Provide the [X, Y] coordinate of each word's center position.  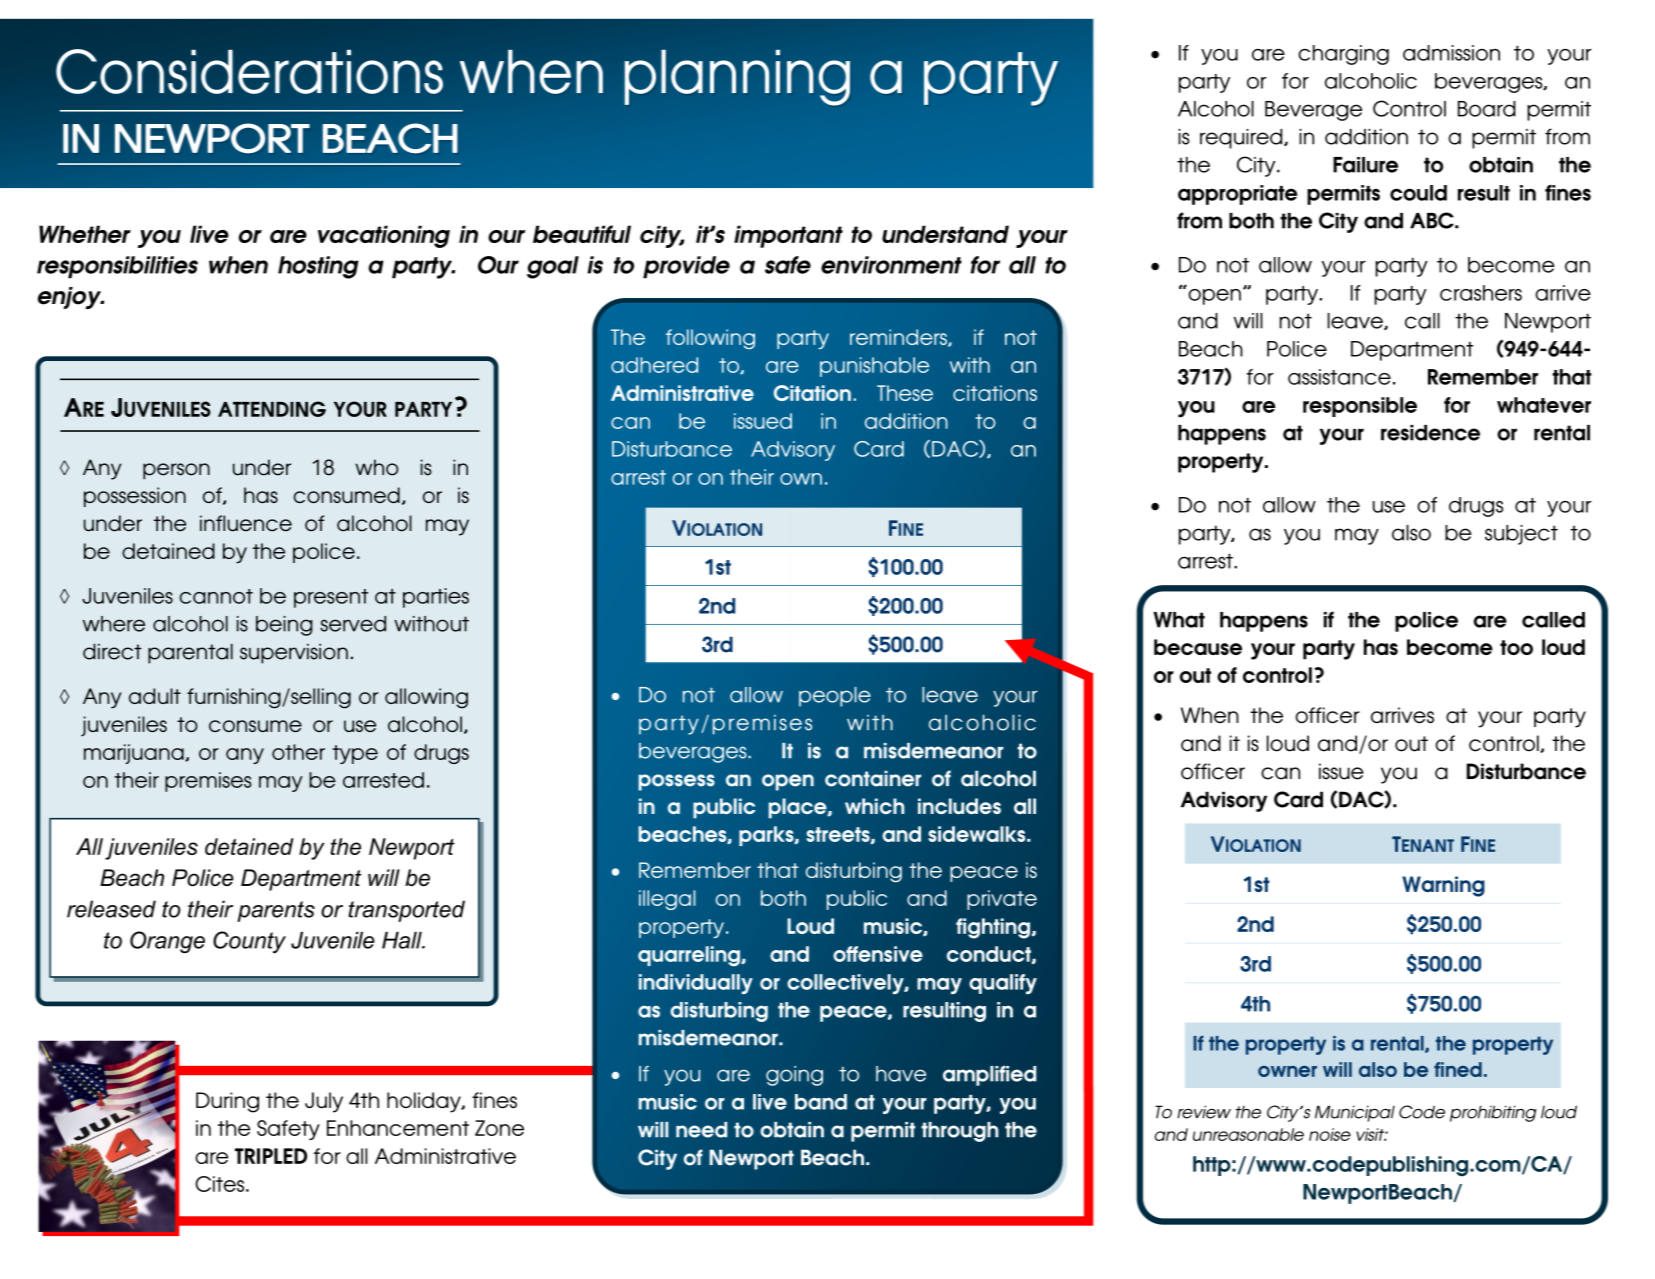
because [1198, 647]
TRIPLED [271, 1156]
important [788, 236]
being [284, 626]
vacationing [384, 236]
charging [1343, 55]
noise [1330, 1134]
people [835, 697]
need [701, 1130]
